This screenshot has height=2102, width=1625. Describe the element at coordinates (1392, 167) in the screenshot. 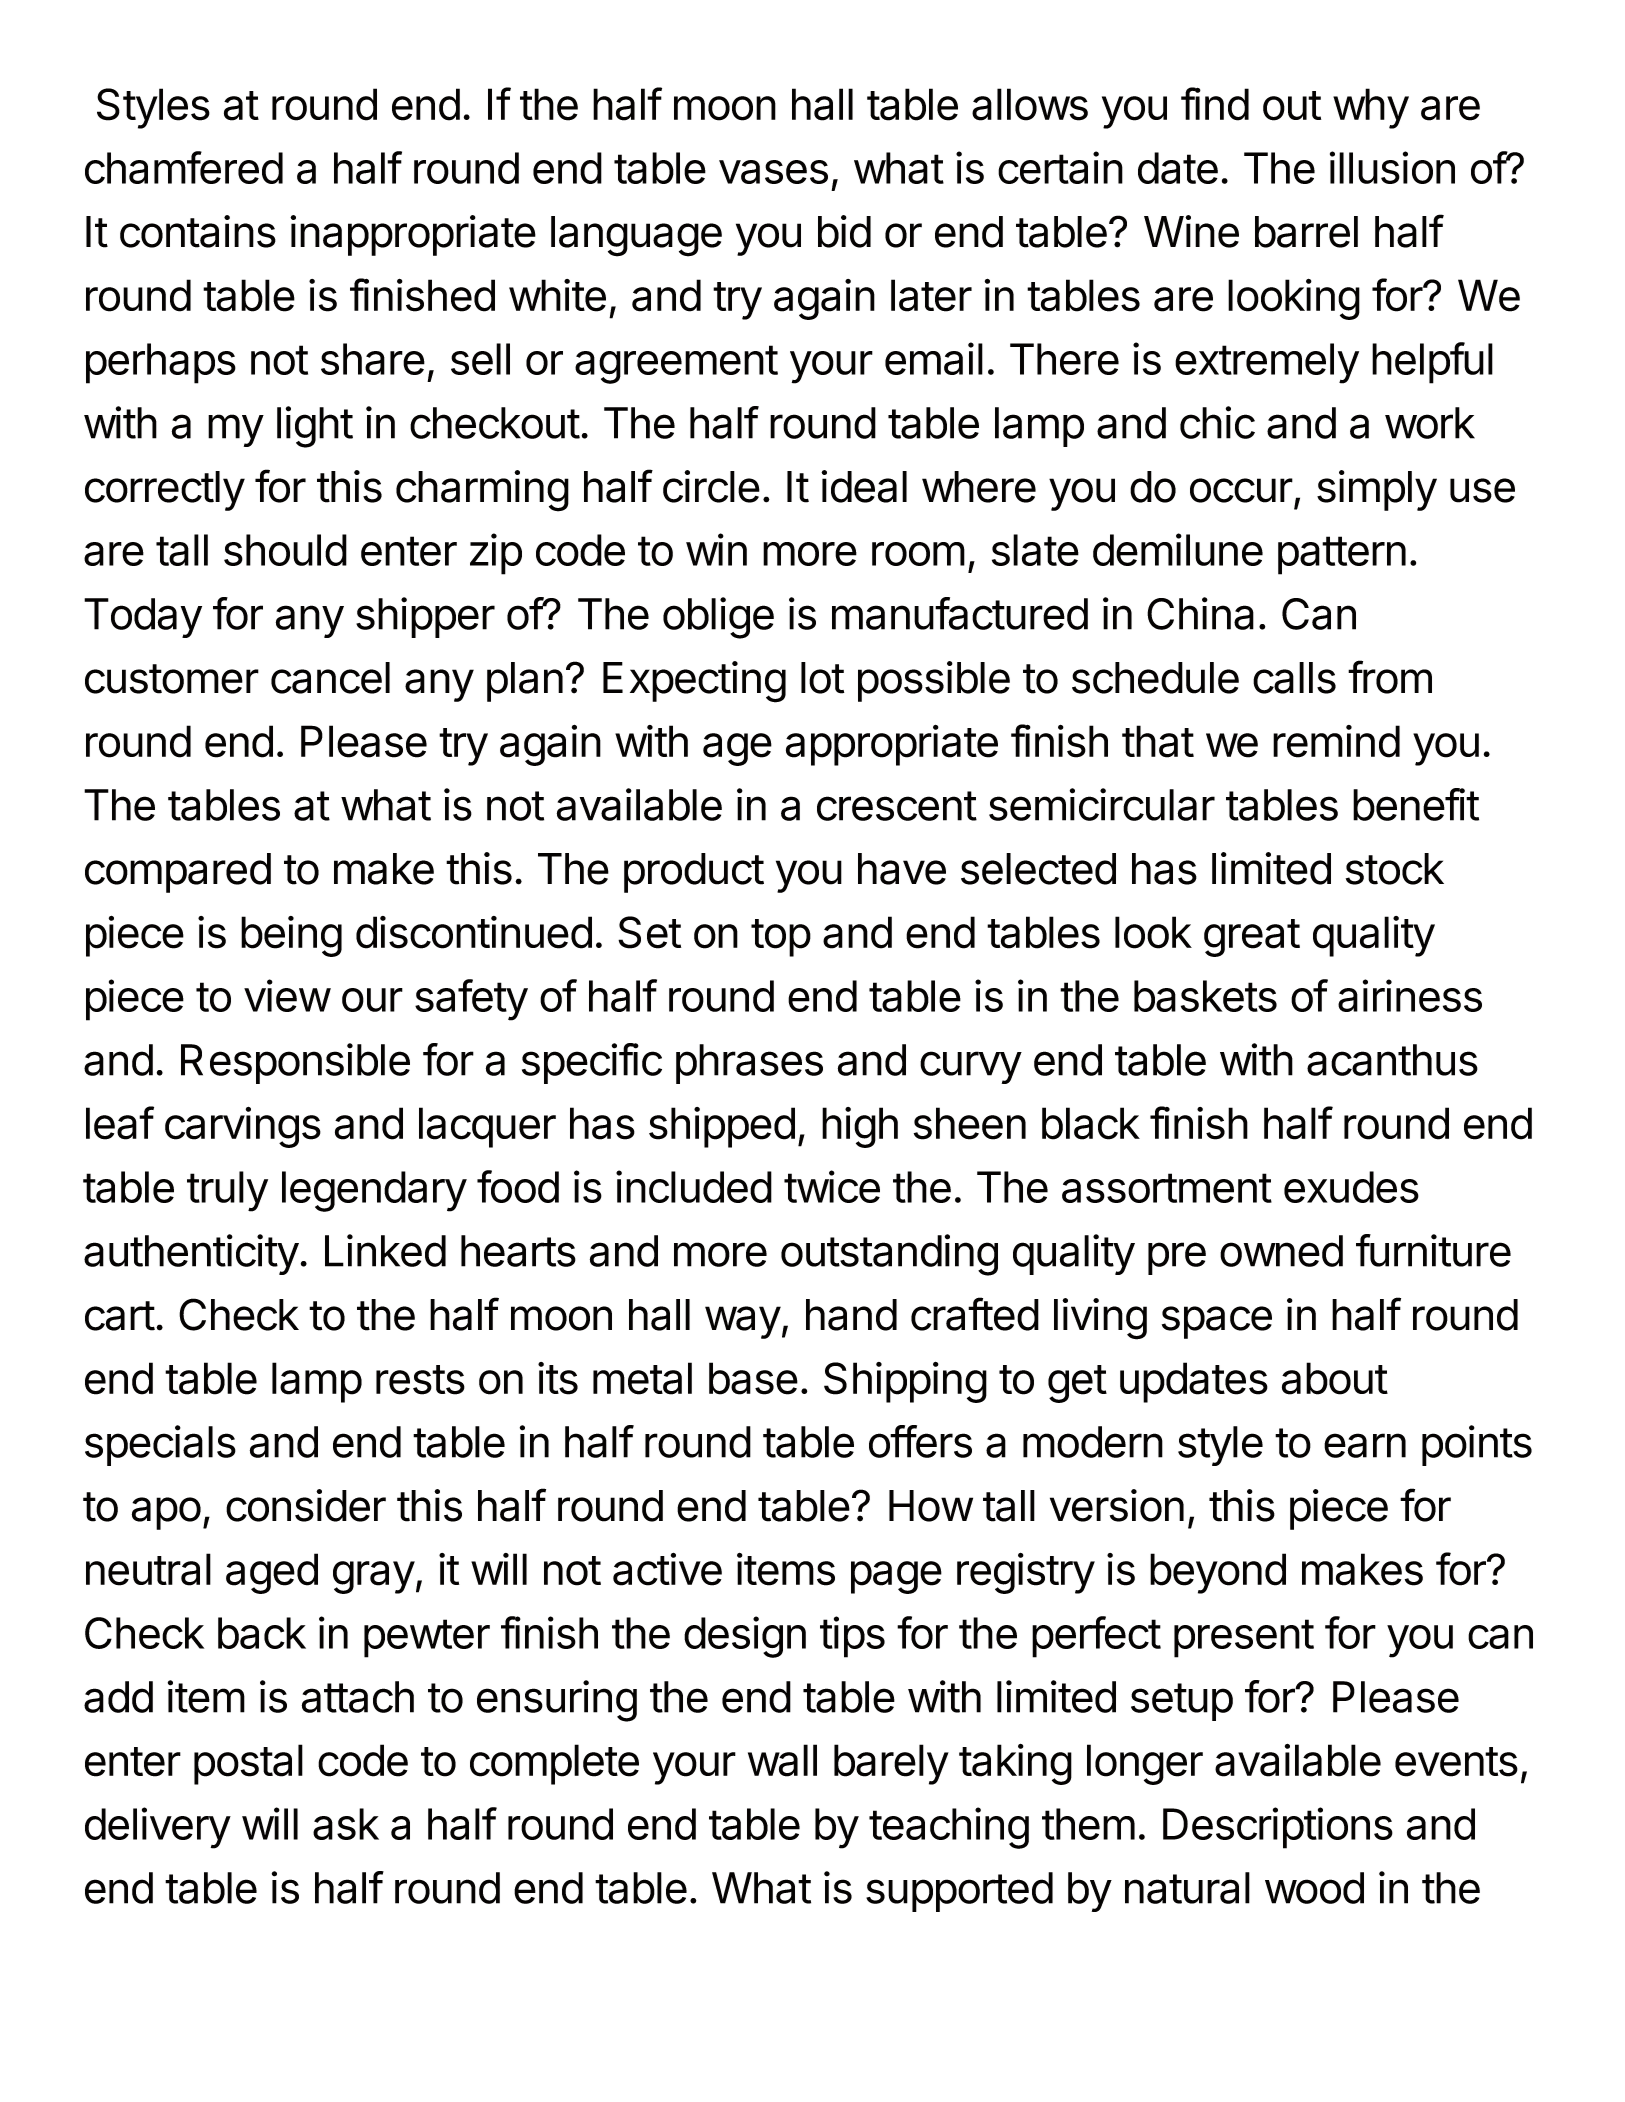

I see `illusion` at that location.
